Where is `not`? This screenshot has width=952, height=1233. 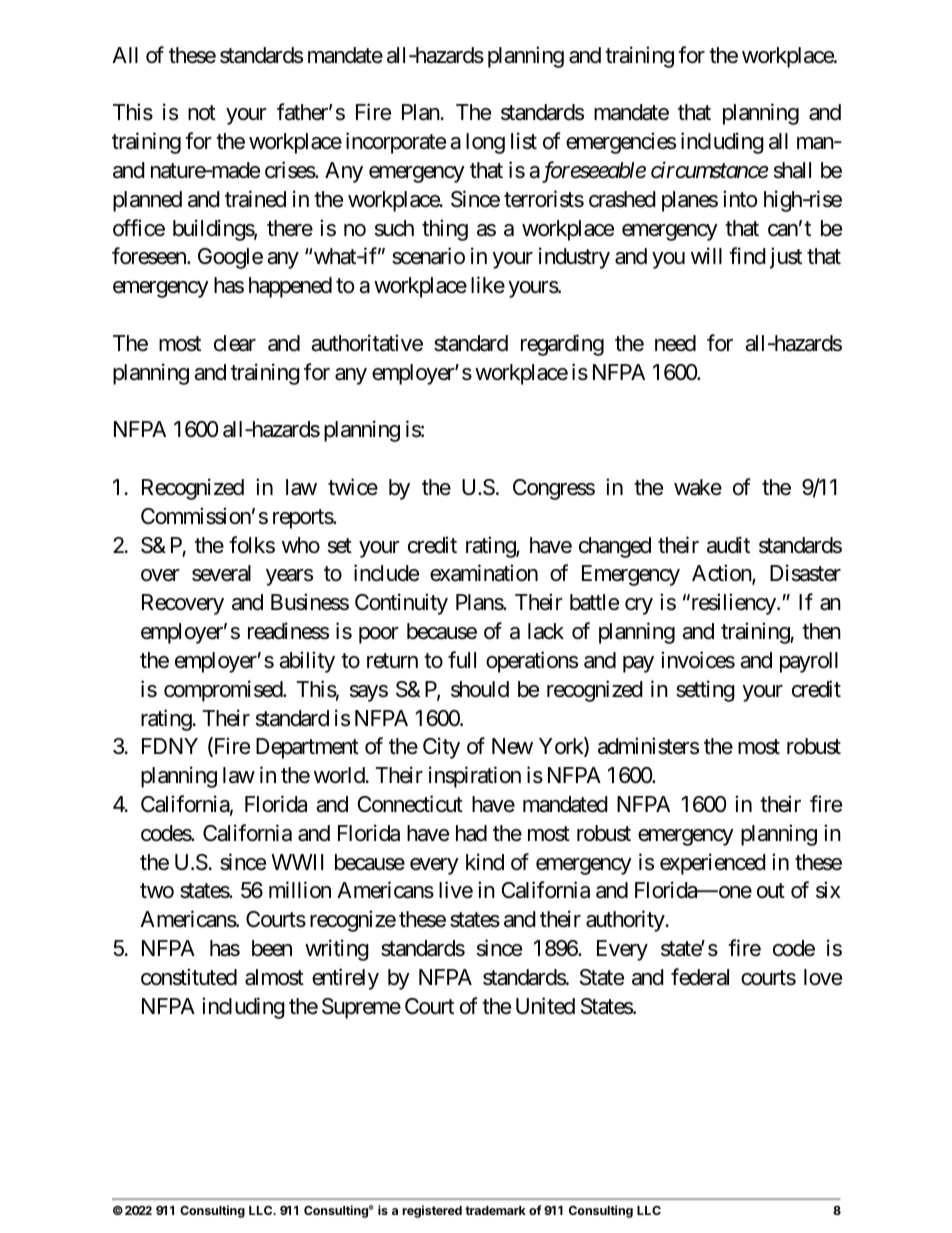 not is located at coordinates (202, 113).
